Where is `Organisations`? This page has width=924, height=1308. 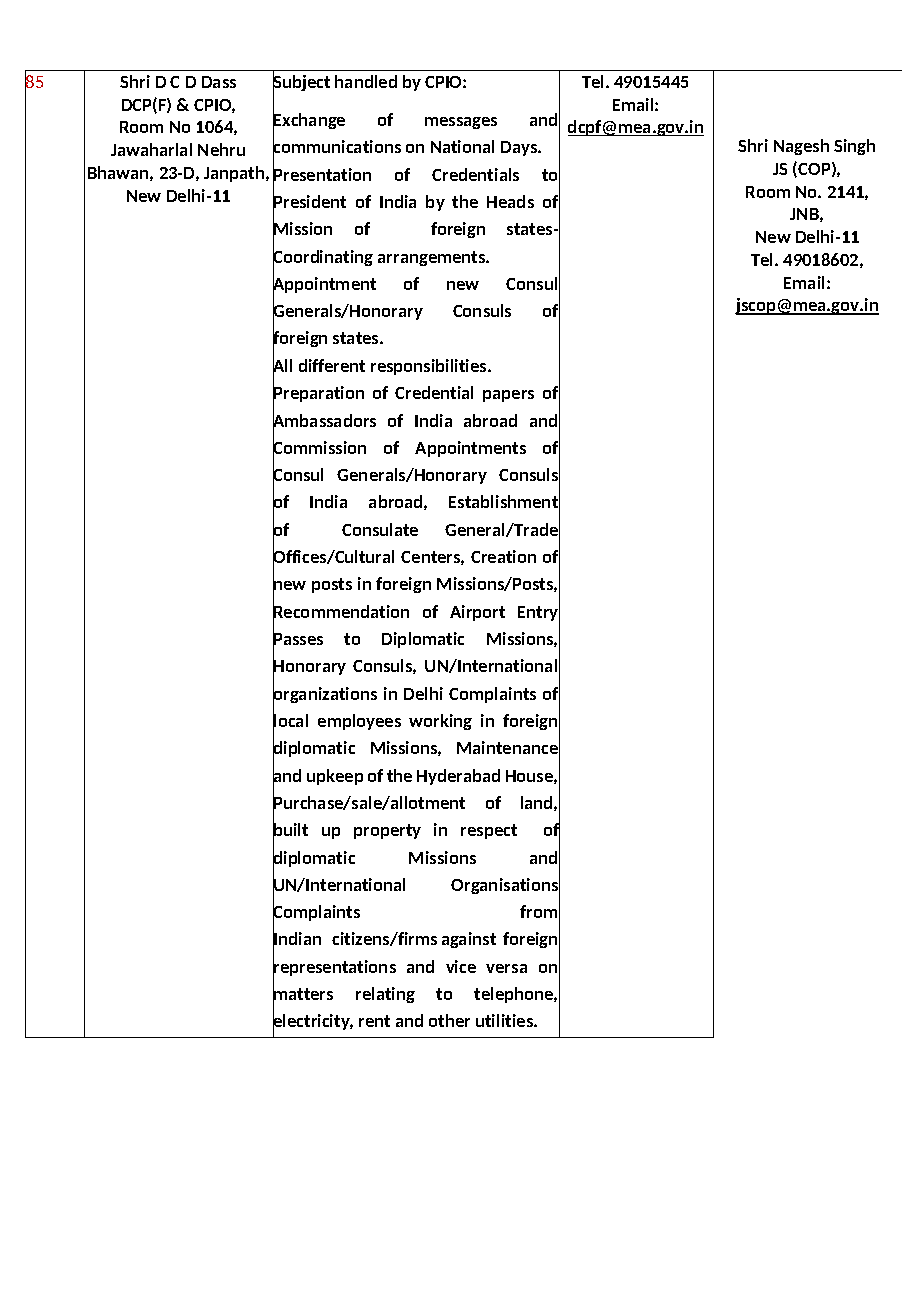 Organisations is located at coordinates (505, 886).
